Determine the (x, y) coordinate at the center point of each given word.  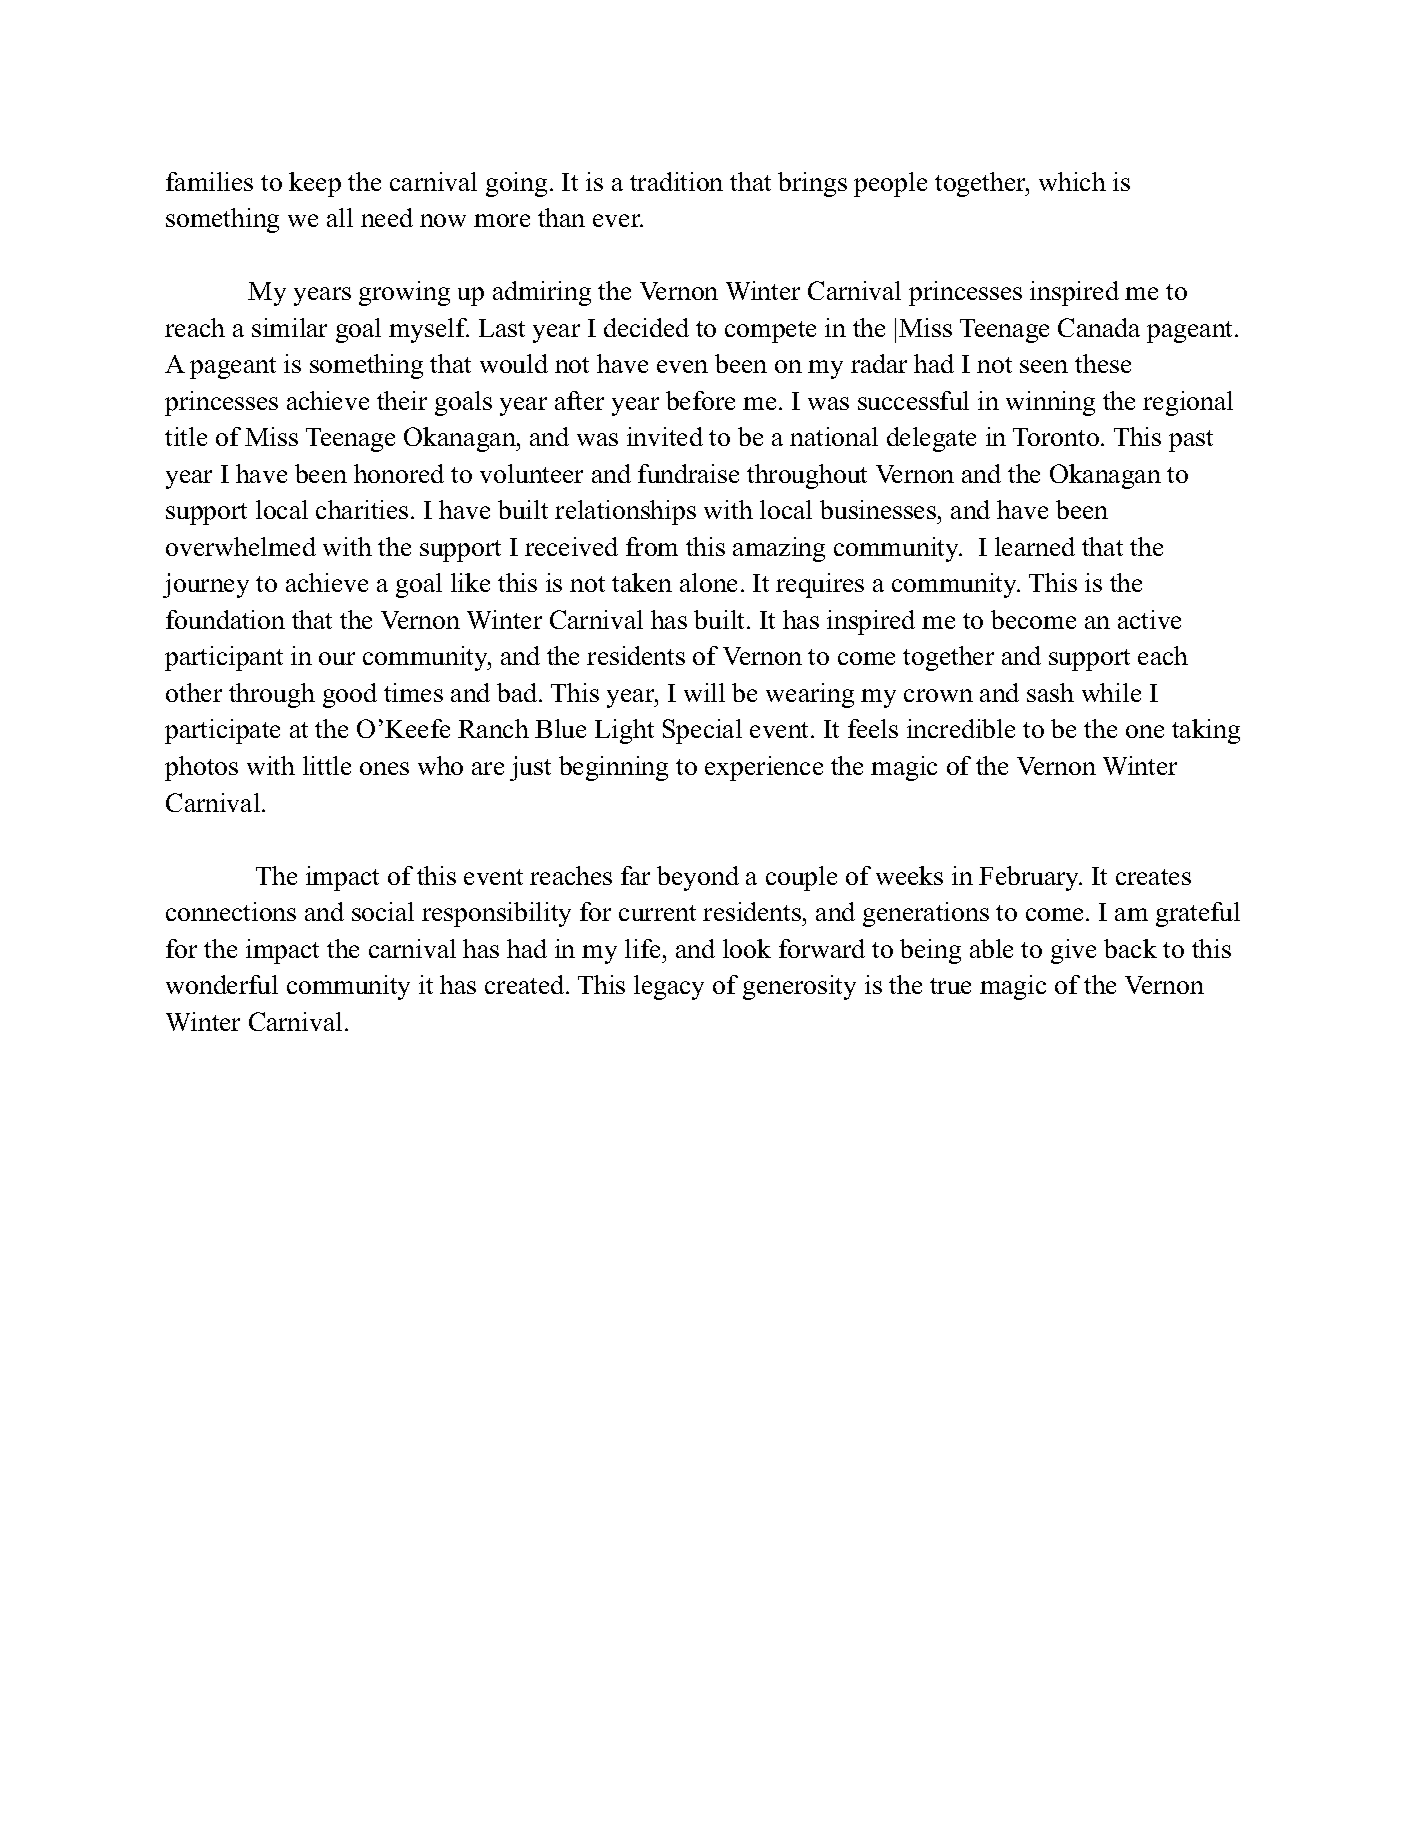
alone (708, 582)
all (340, 217)
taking (1206, 731)
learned (1035, 546)
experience (764, 768)
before (700, 400)
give (1073, 951)
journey (206, 585)
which (1072, 181)
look (747, 948)
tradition (676, 181)
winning (1050, 403)
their (402, 400)
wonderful (222, 984)
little (327, 765)
